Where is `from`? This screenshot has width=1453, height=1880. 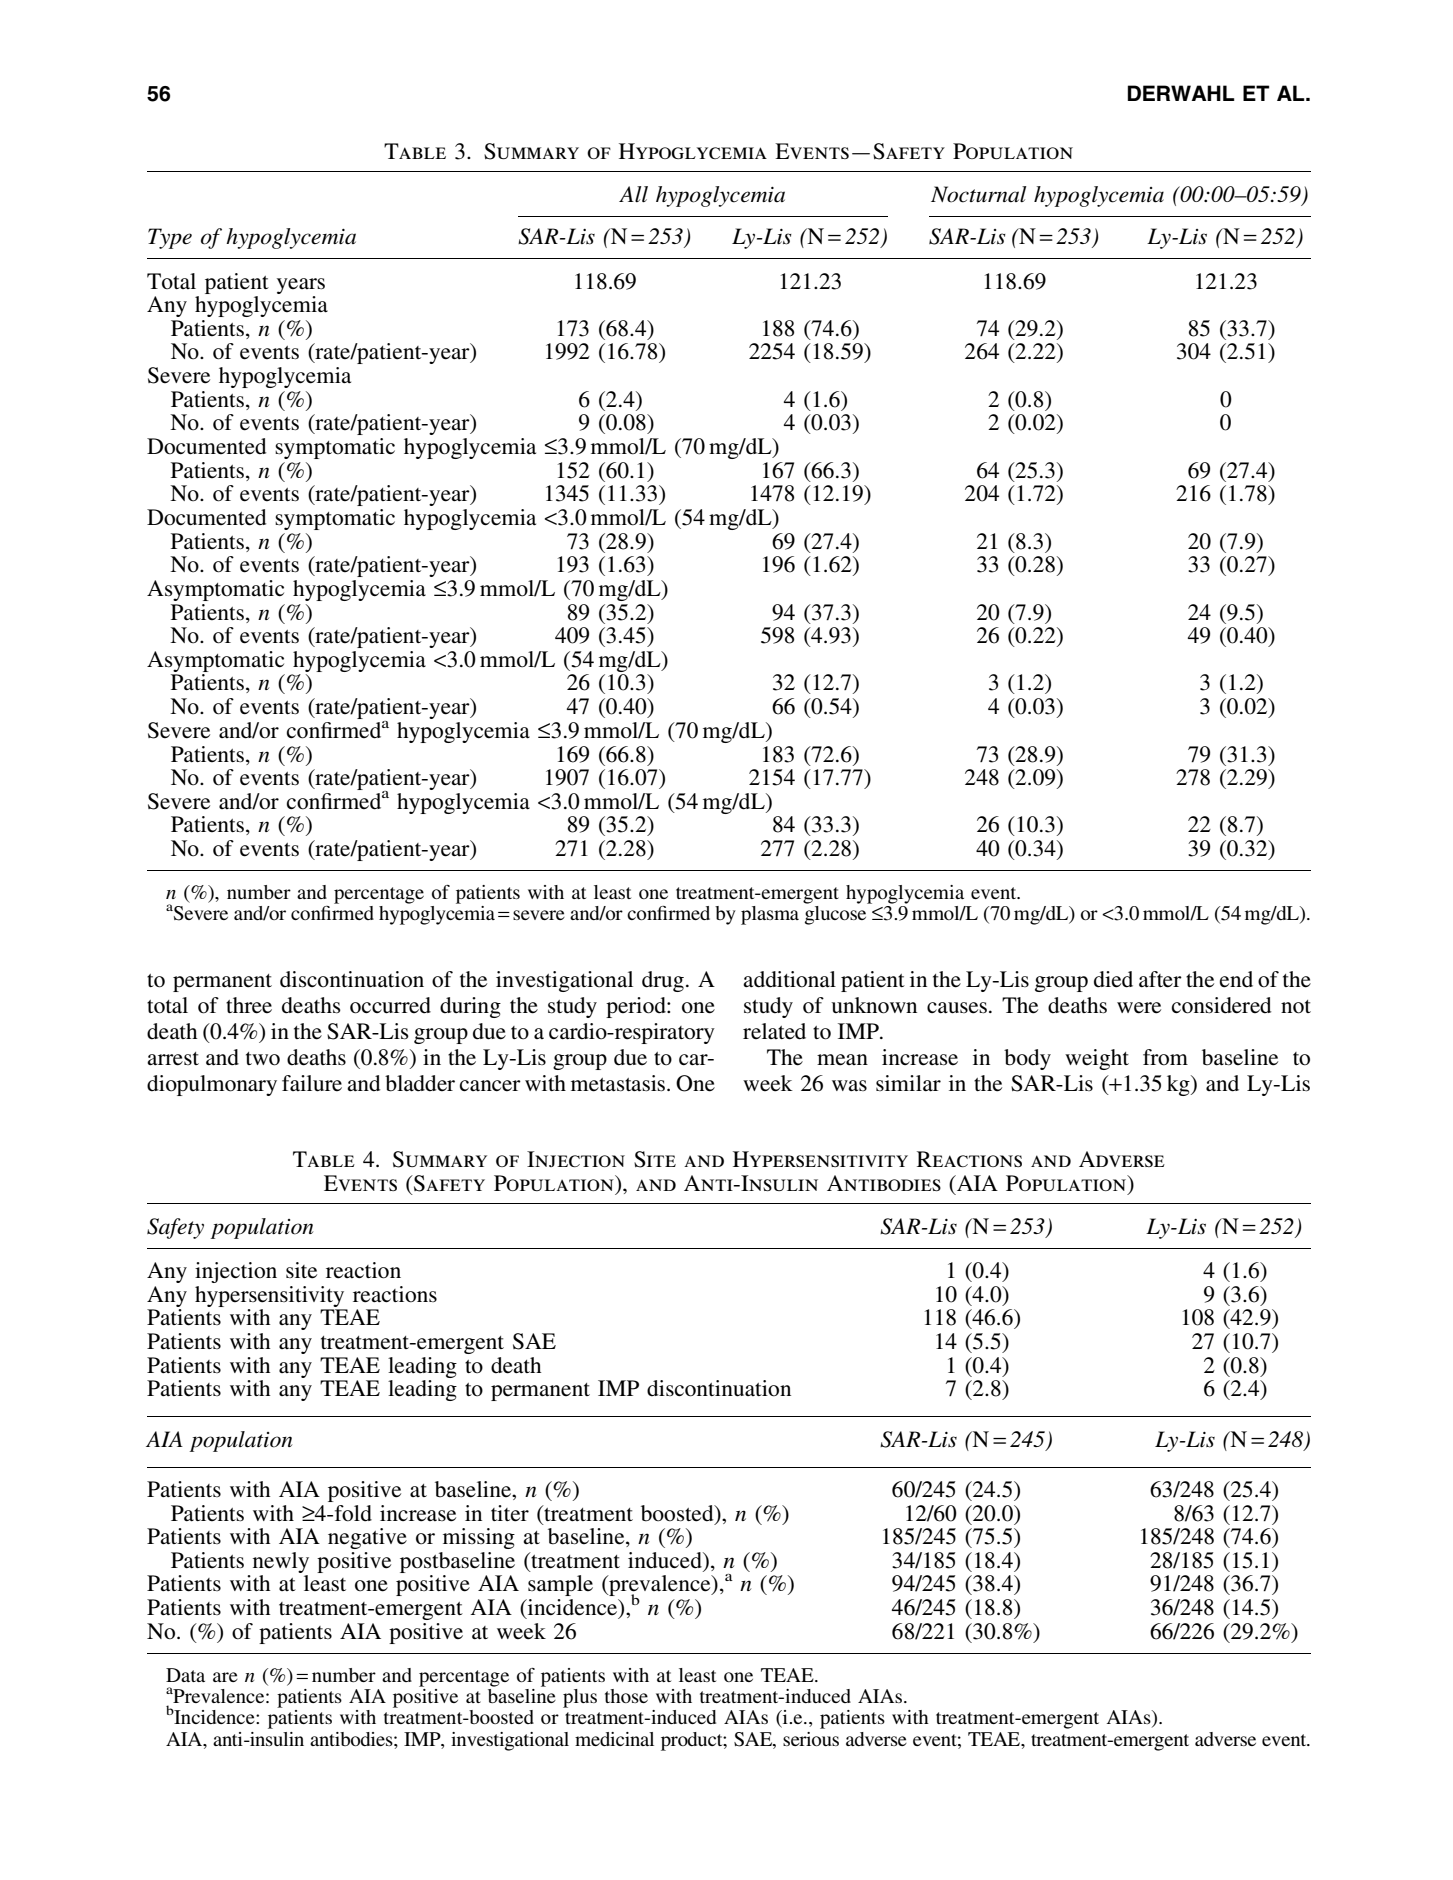 from is located at coordinates (1165, 1057).
